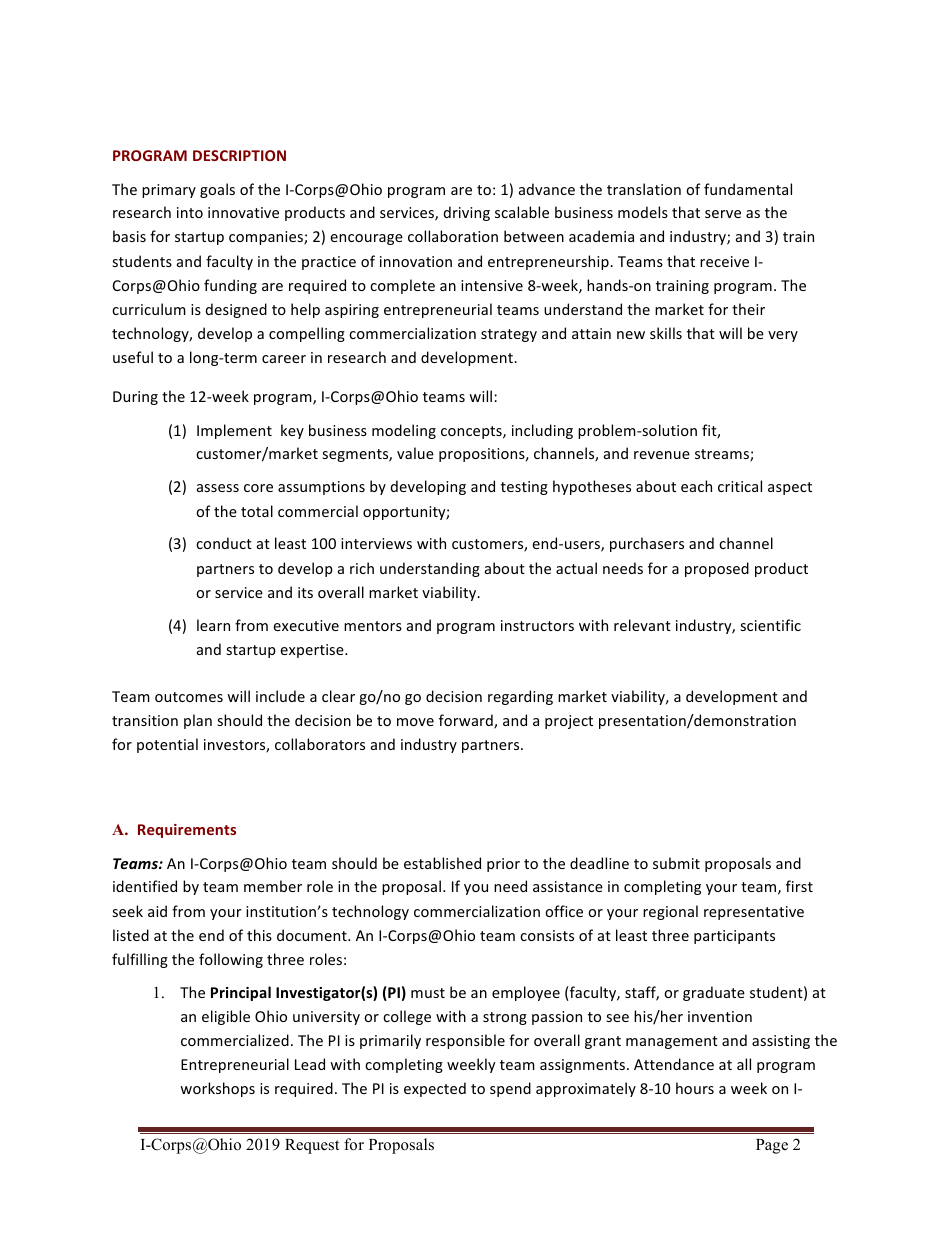 Image resolution: width=952 pixels, height=1233 pixels. Describe the element at coordinates (213, 625) in the document. I see `learn` at that location.
